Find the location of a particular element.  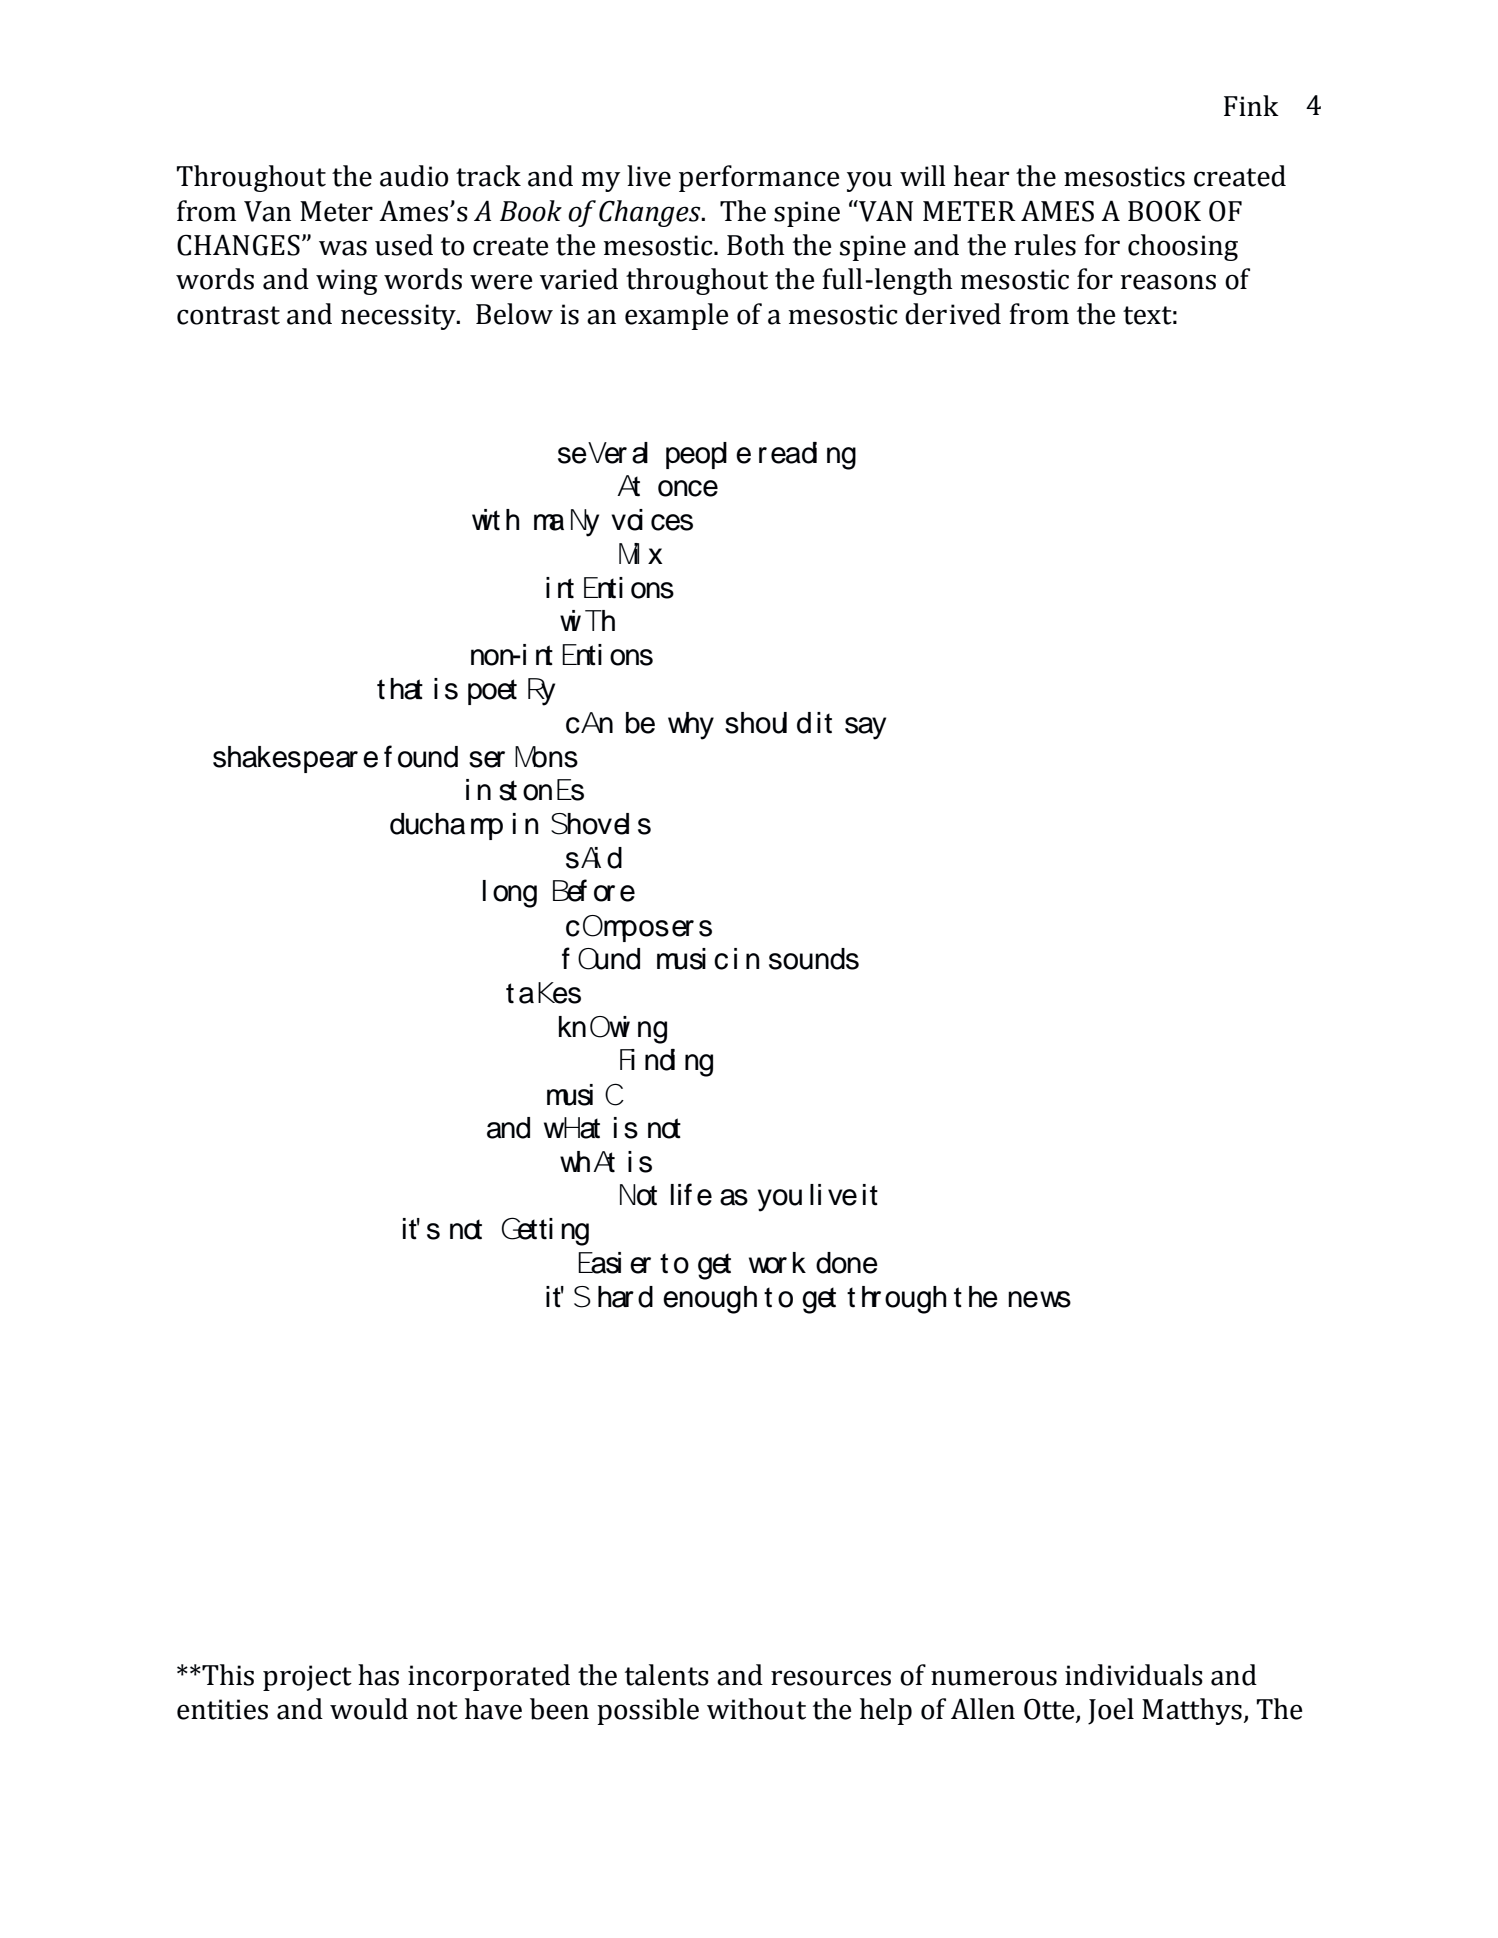

performance is located at coordinates (759, 178).
